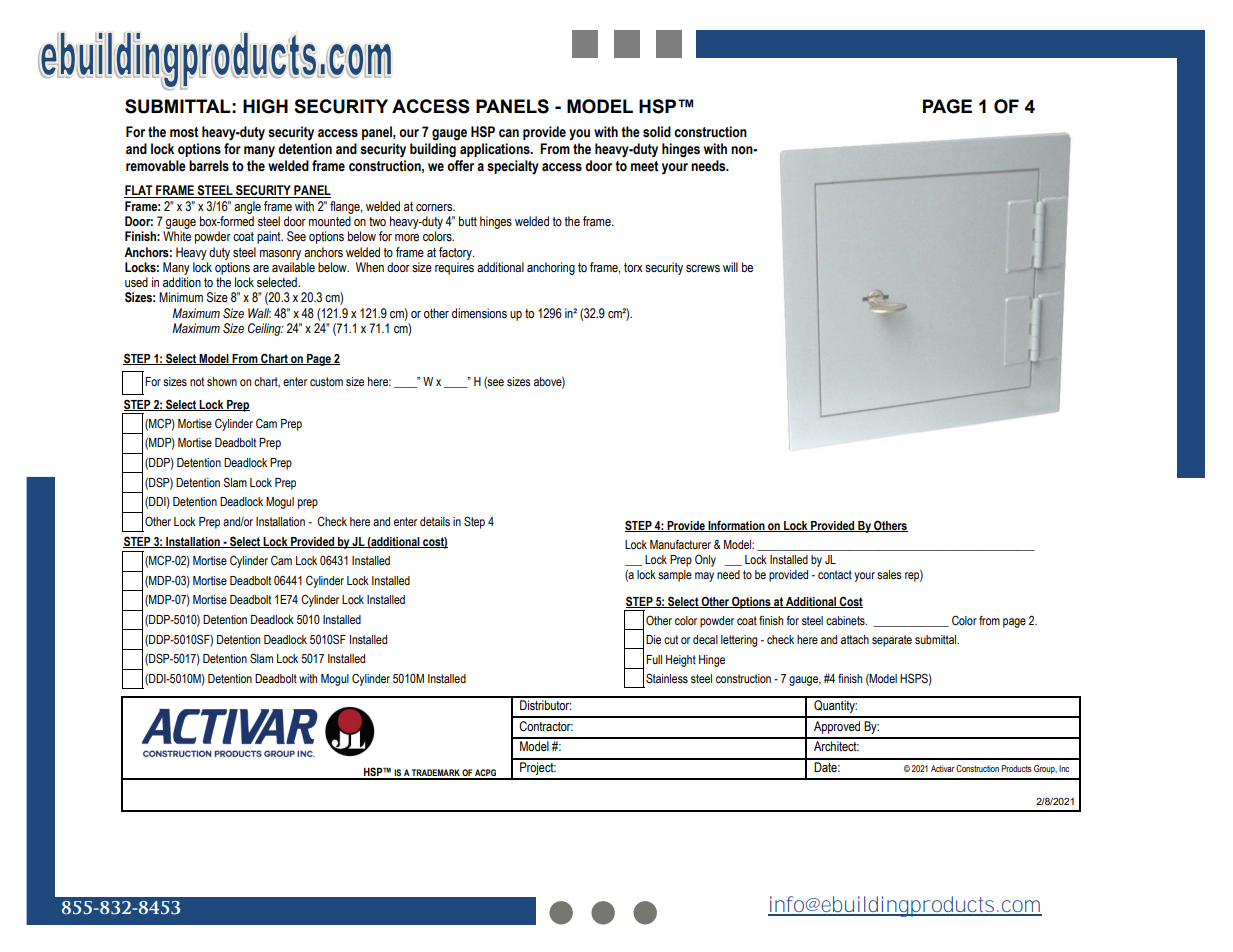 Image resolution: width=1233 pixels, height=952 pixels. I want to click on solid, so click(657, 132).
